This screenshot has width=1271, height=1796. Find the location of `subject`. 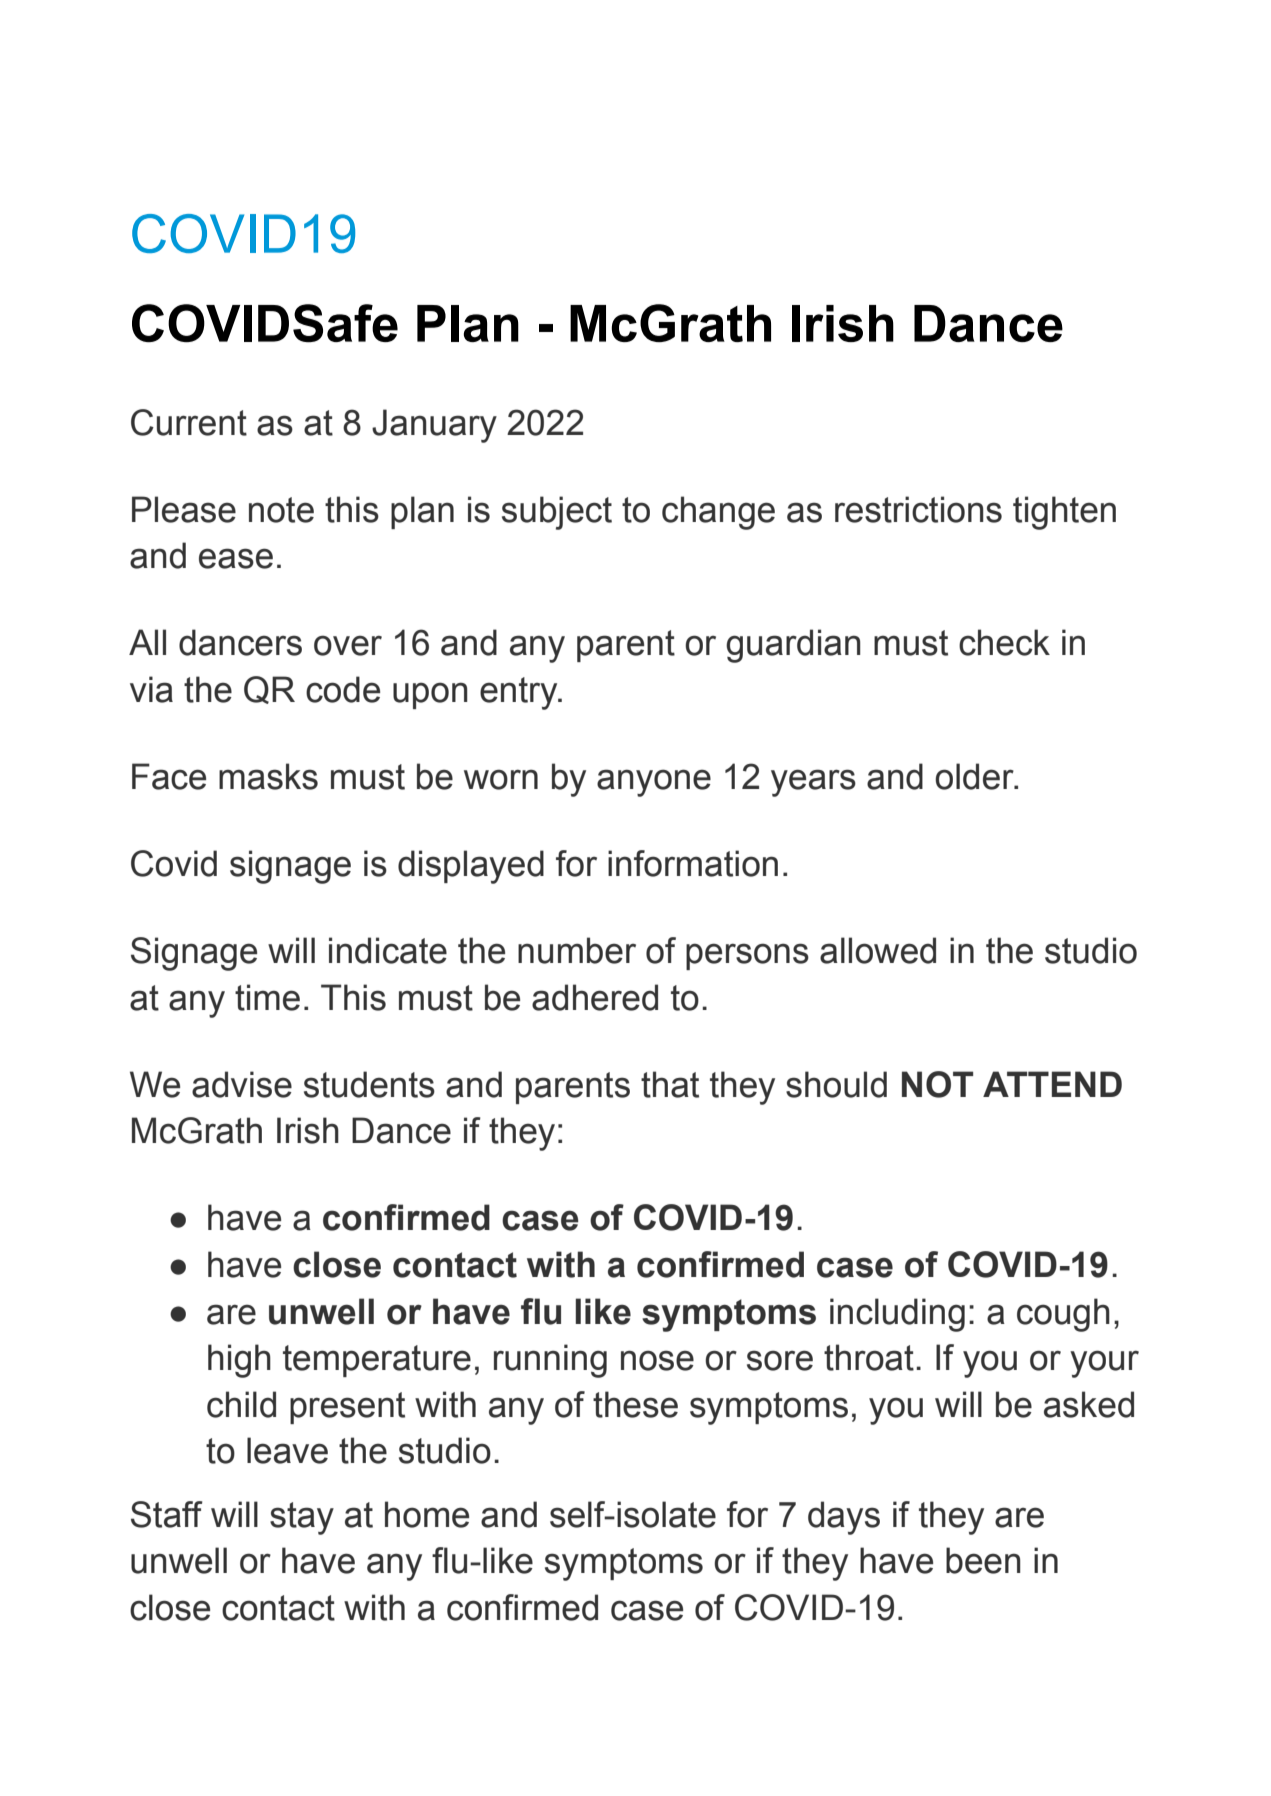

subject is located at coordinates (557, 513).
